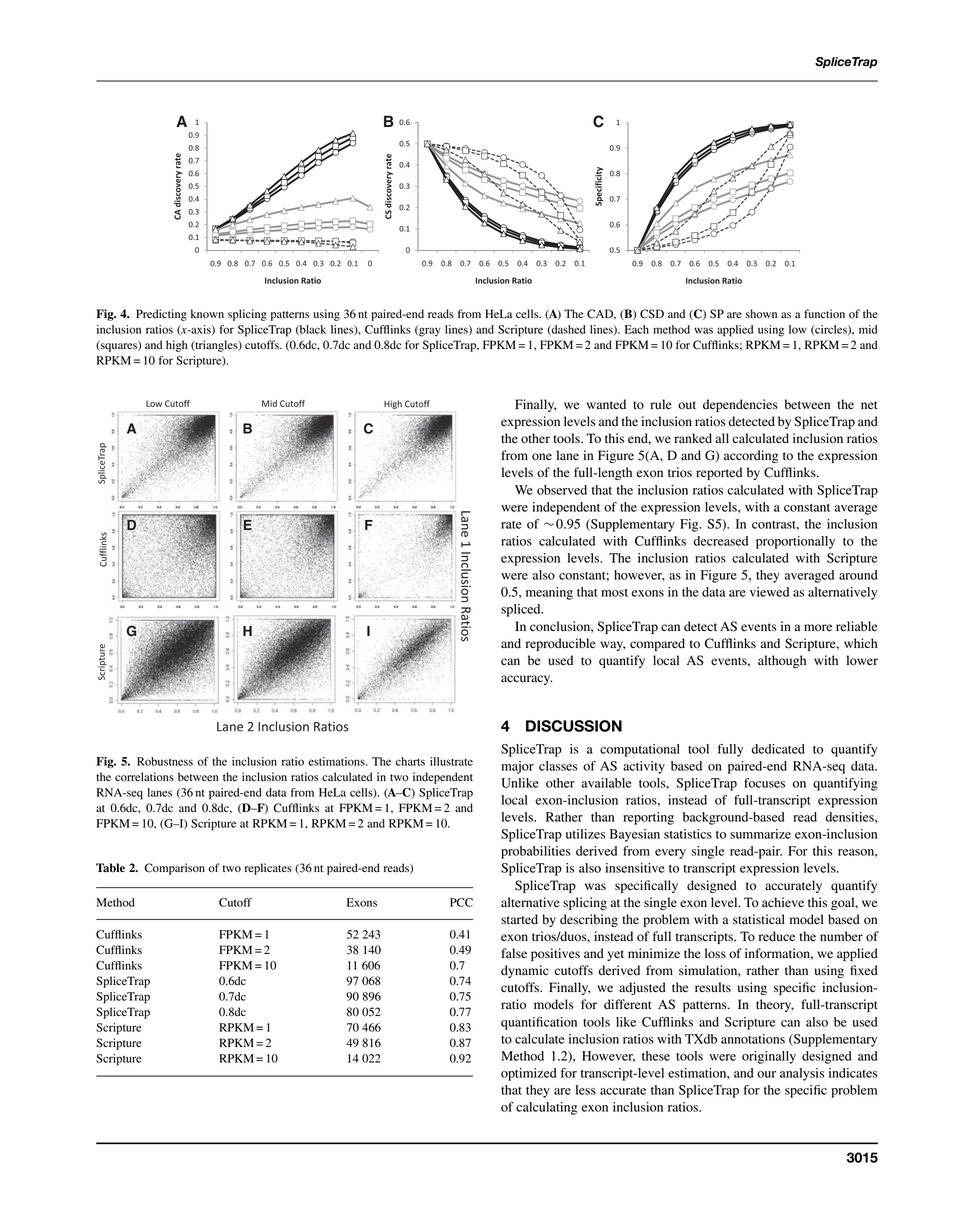 The width and height of the screenshot is (953, 1232). I want to click on viewed, so click(769, 592).
